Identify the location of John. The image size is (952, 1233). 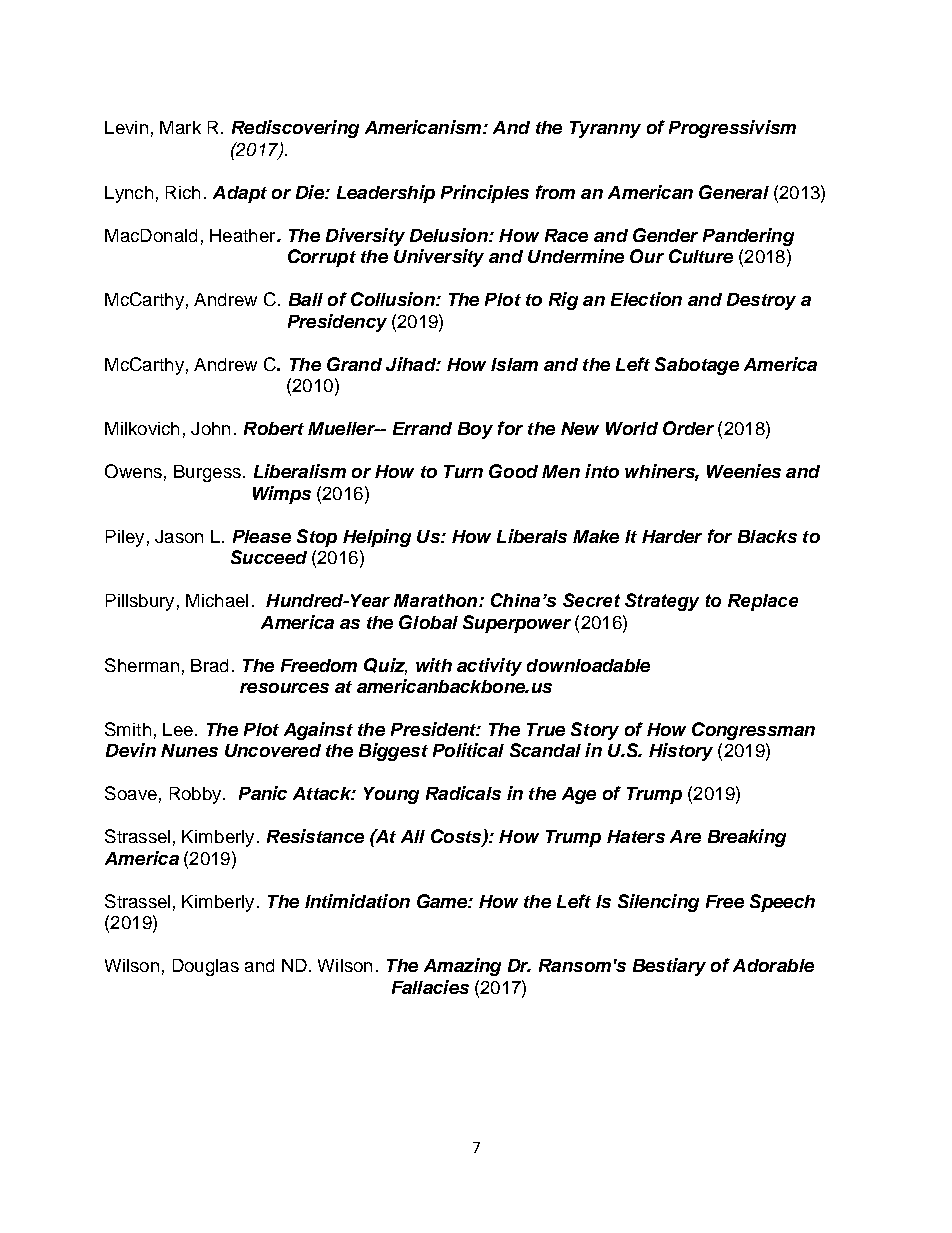
(210, 428).
